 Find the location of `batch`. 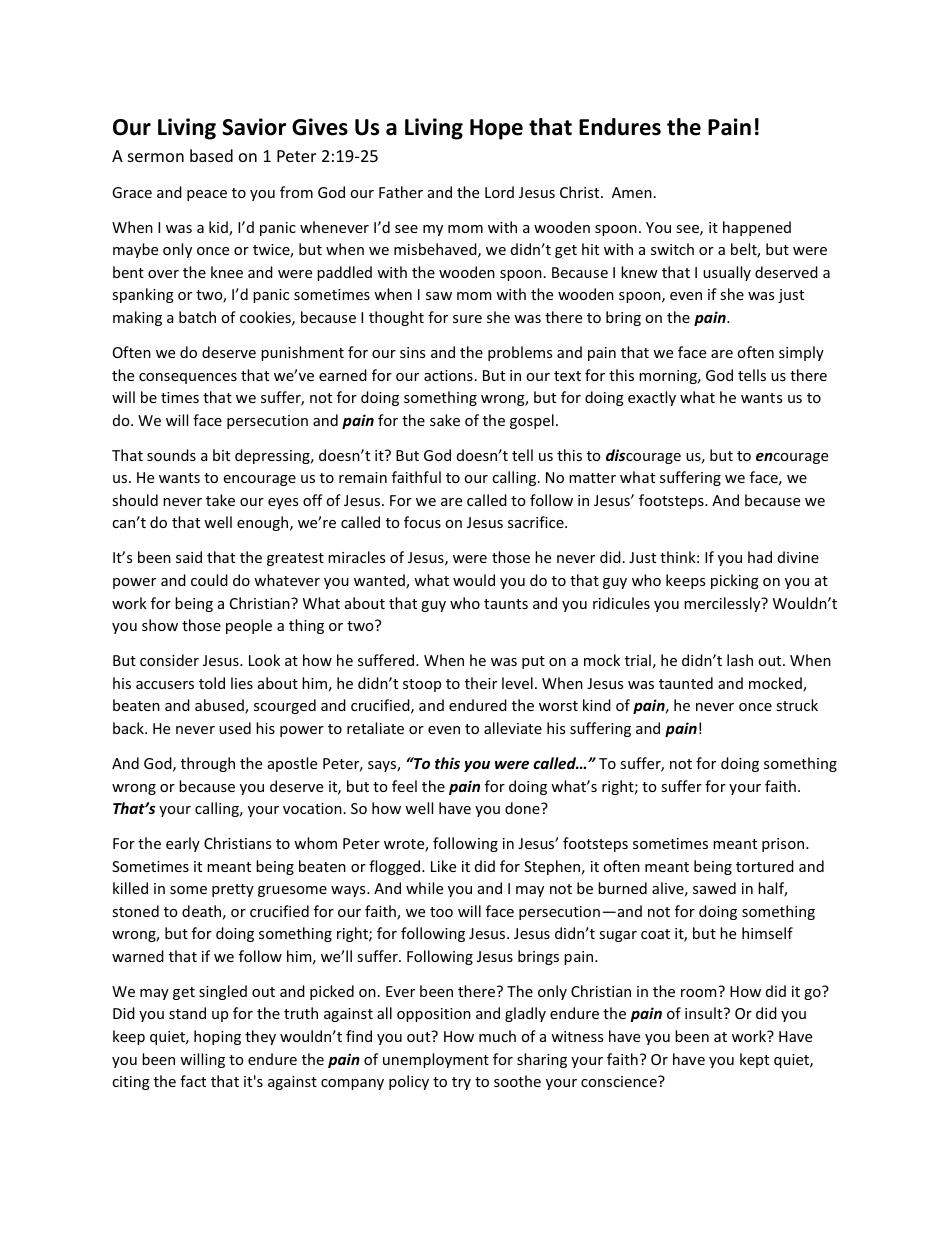

batch is located at coordinates (197, 317).
